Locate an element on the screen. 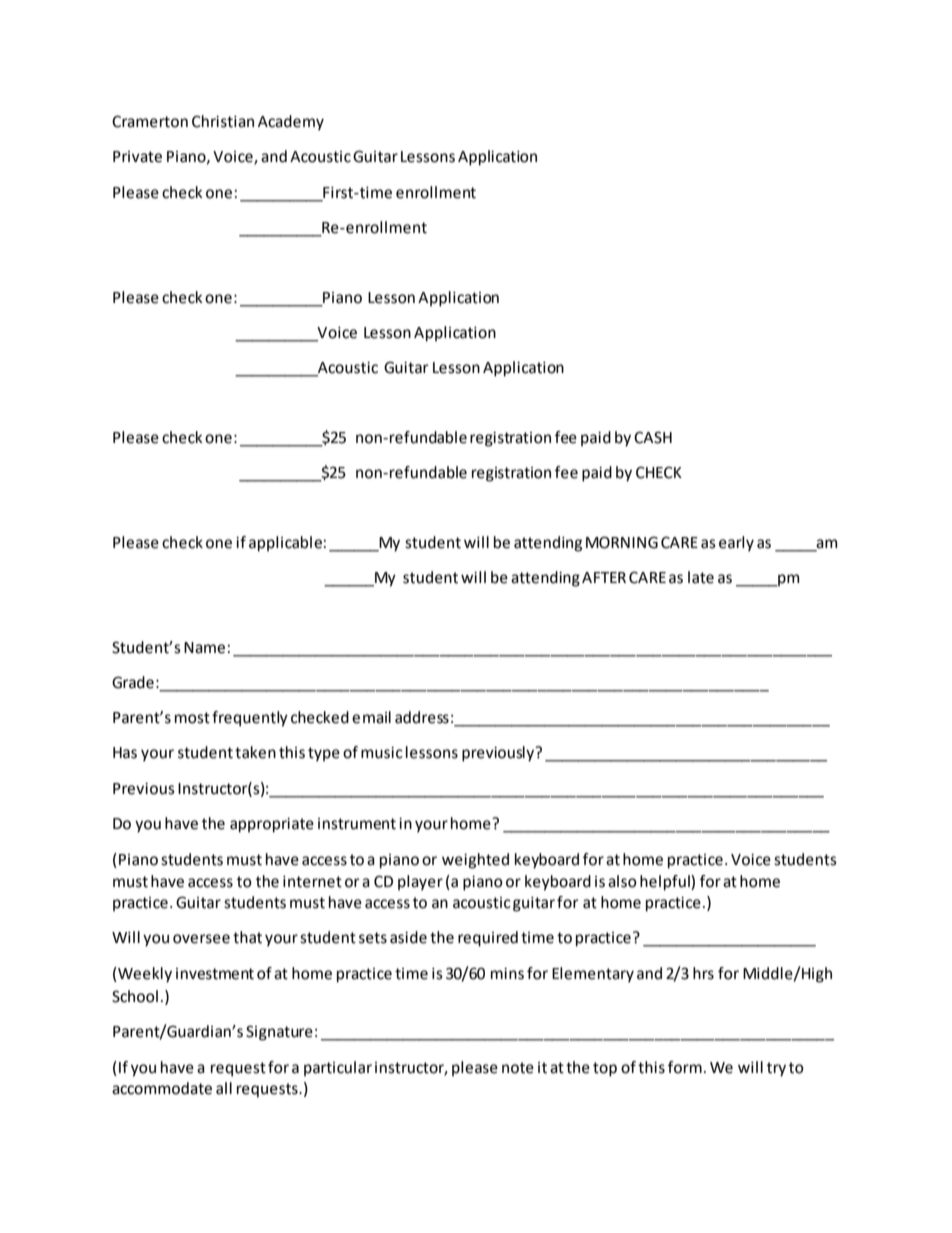  note is located at coordinates (518, 1068).
